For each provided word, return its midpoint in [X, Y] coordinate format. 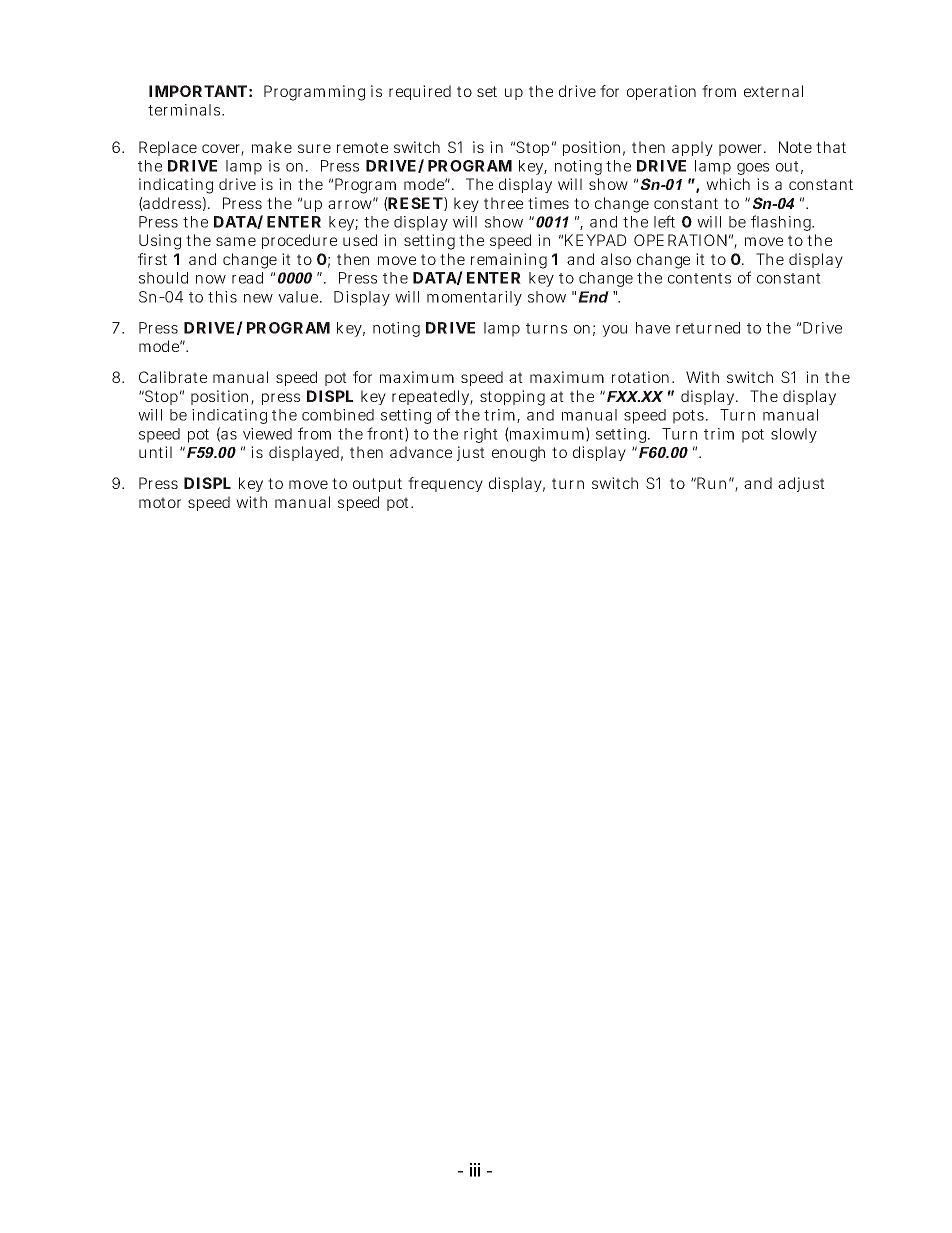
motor [160, 502]
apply [692, 148]
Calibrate [173, 377]
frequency [445, 484]
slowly [794, 435]
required [420, 92]
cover [223, 150]
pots [690, 417]
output [377, 485]
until [155, 452]
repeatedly [432, 399]
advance [421, 452]
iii [475, 1170]
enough [518, 454]
